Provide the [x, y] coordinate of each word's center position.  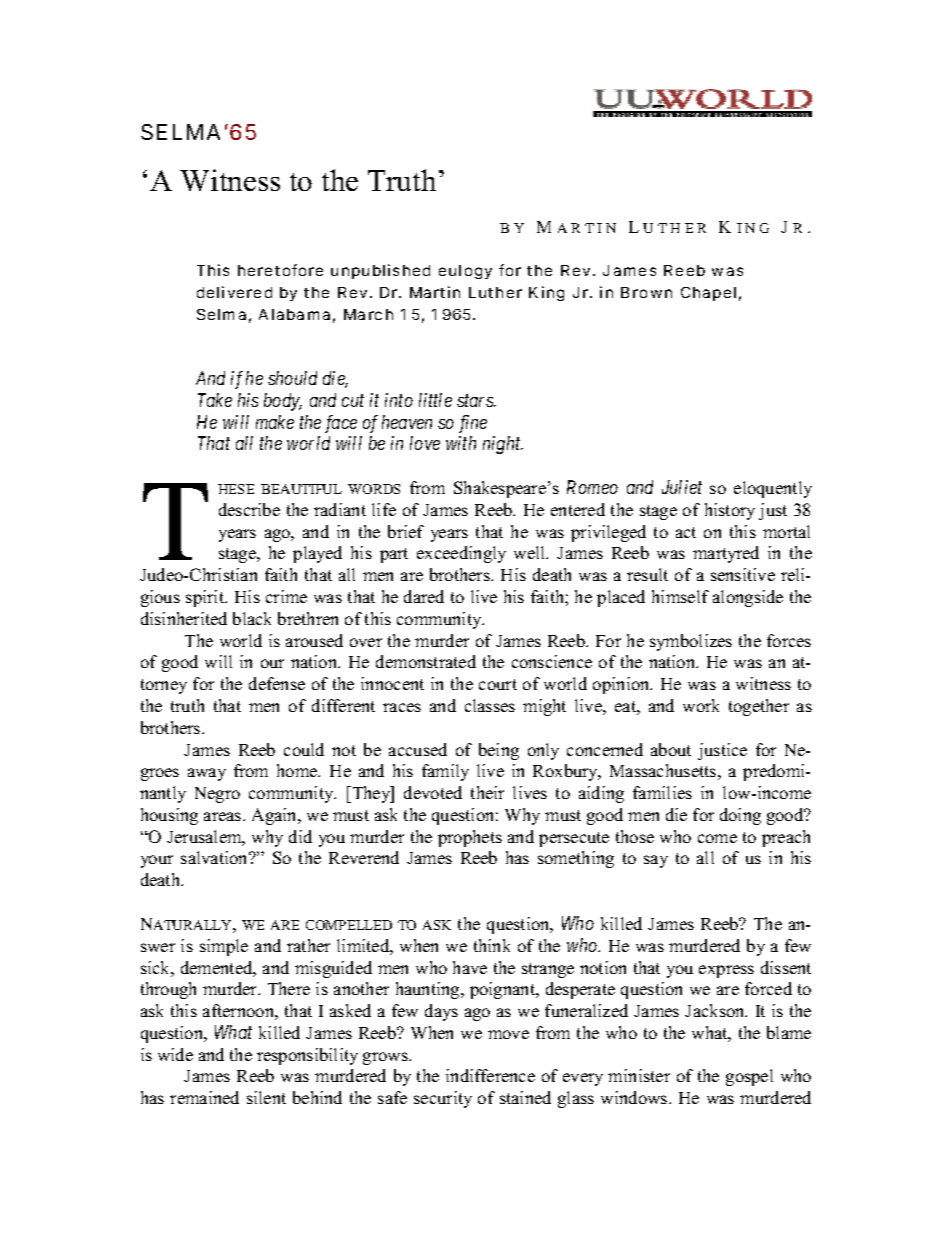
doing [740, 816]
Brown [646, 292]
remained [204, 1097]
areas [224, 816]
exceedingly [461, 554]
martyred [726, 554]
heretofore [280, 270]
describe [249, 509]
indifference [490, 1075]
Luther [495, 292]
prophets [470, 838]
